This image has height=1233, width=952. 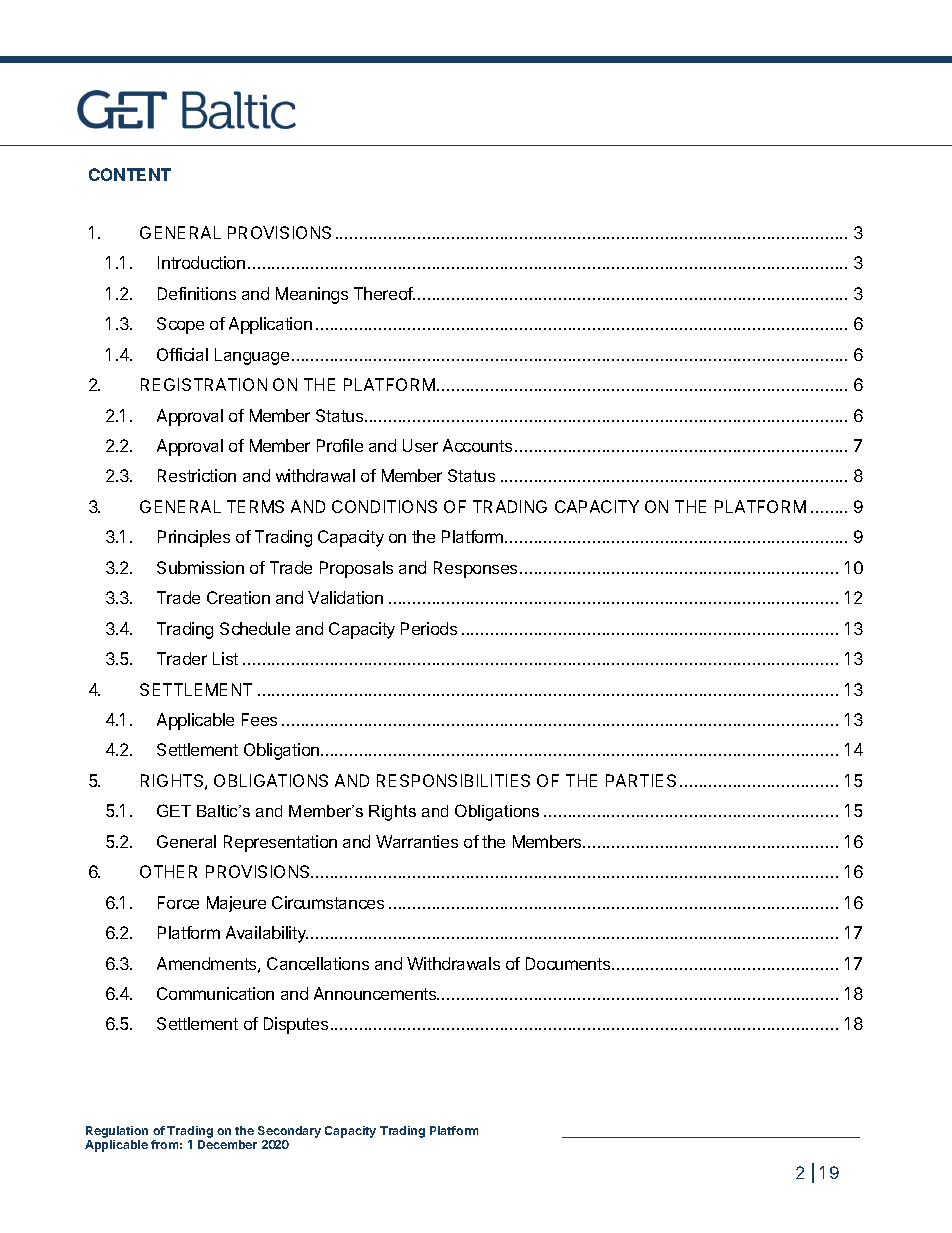 I want to click on Schedule, so click(x=255, y=628).
